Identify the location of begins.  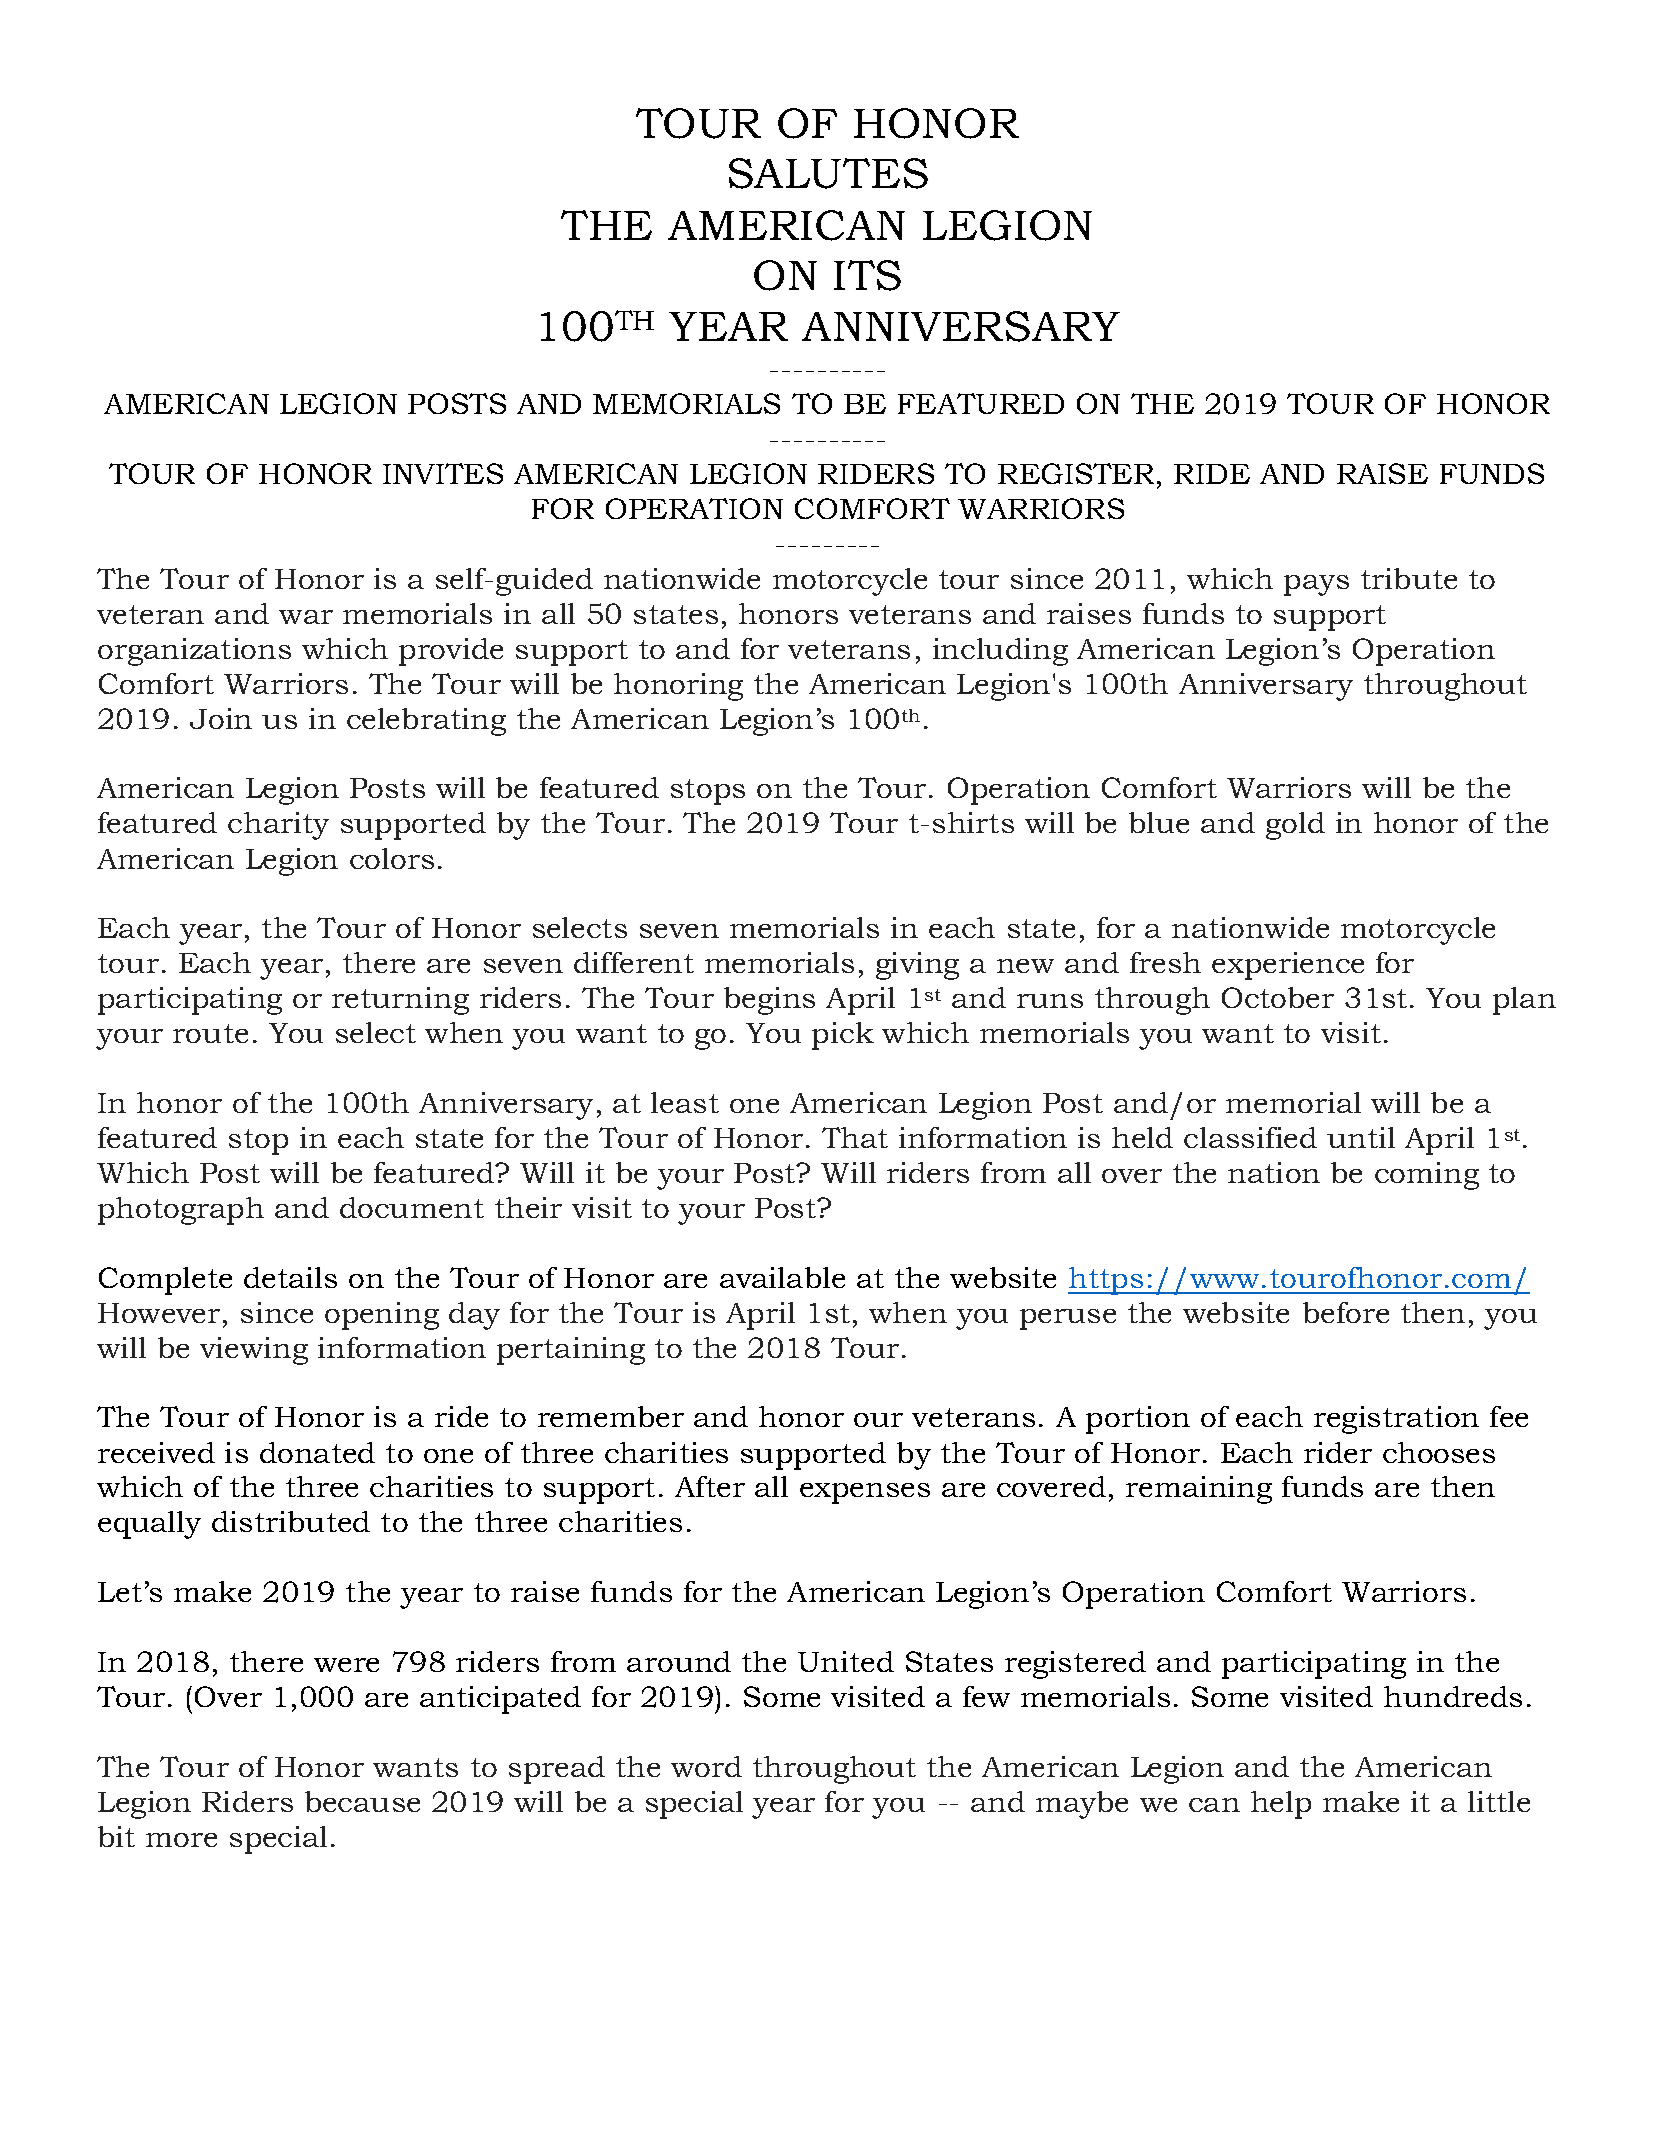
(769, 1001).
